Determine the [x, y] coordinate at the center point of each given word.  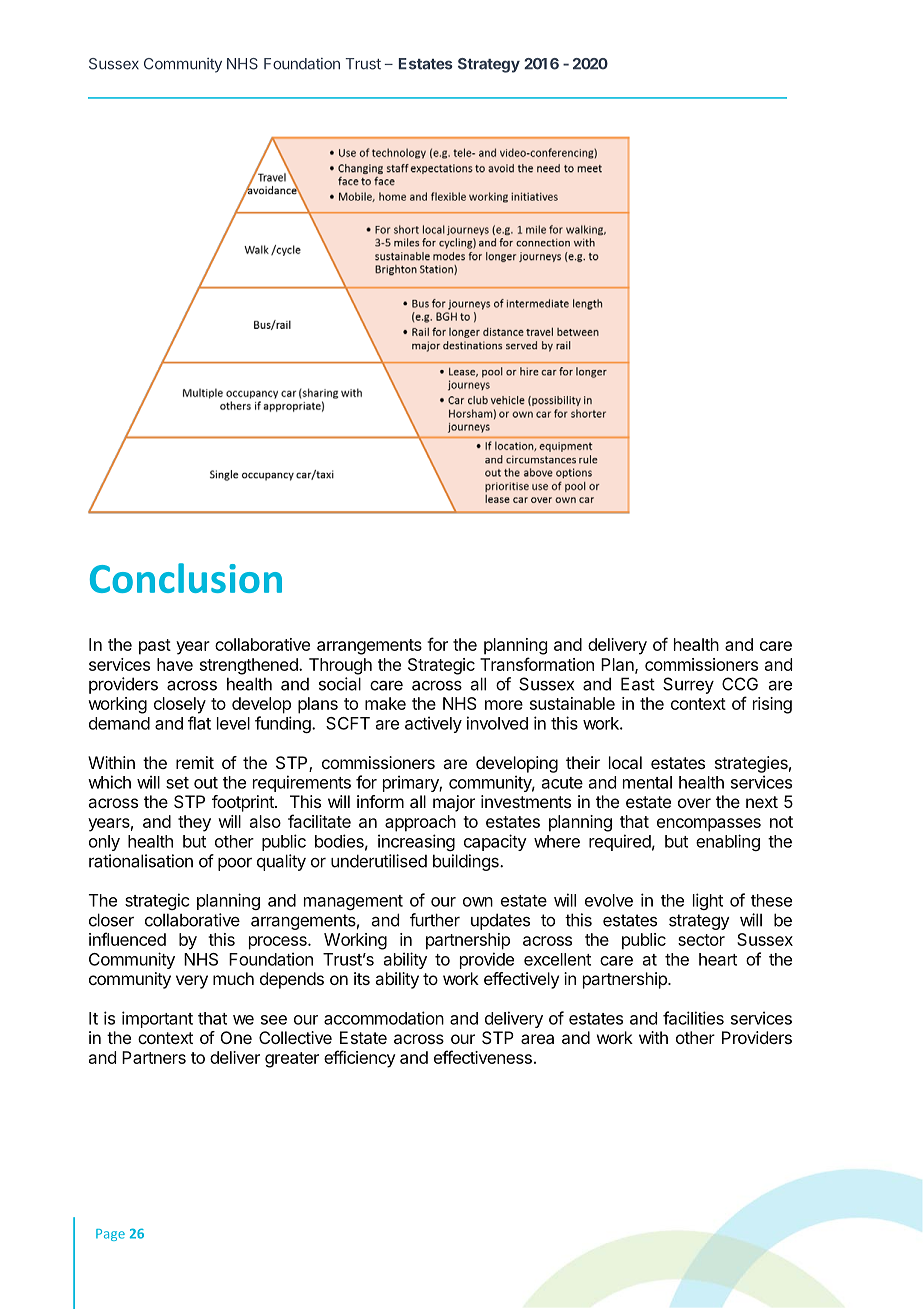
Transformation [537, 664]
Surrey [688, 685]
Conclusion [186, 578]
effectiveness [483, 1057]
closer [111, 920]
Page [110, 1235]
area [537, 1039]
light [708, 901]
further [435, 920]
